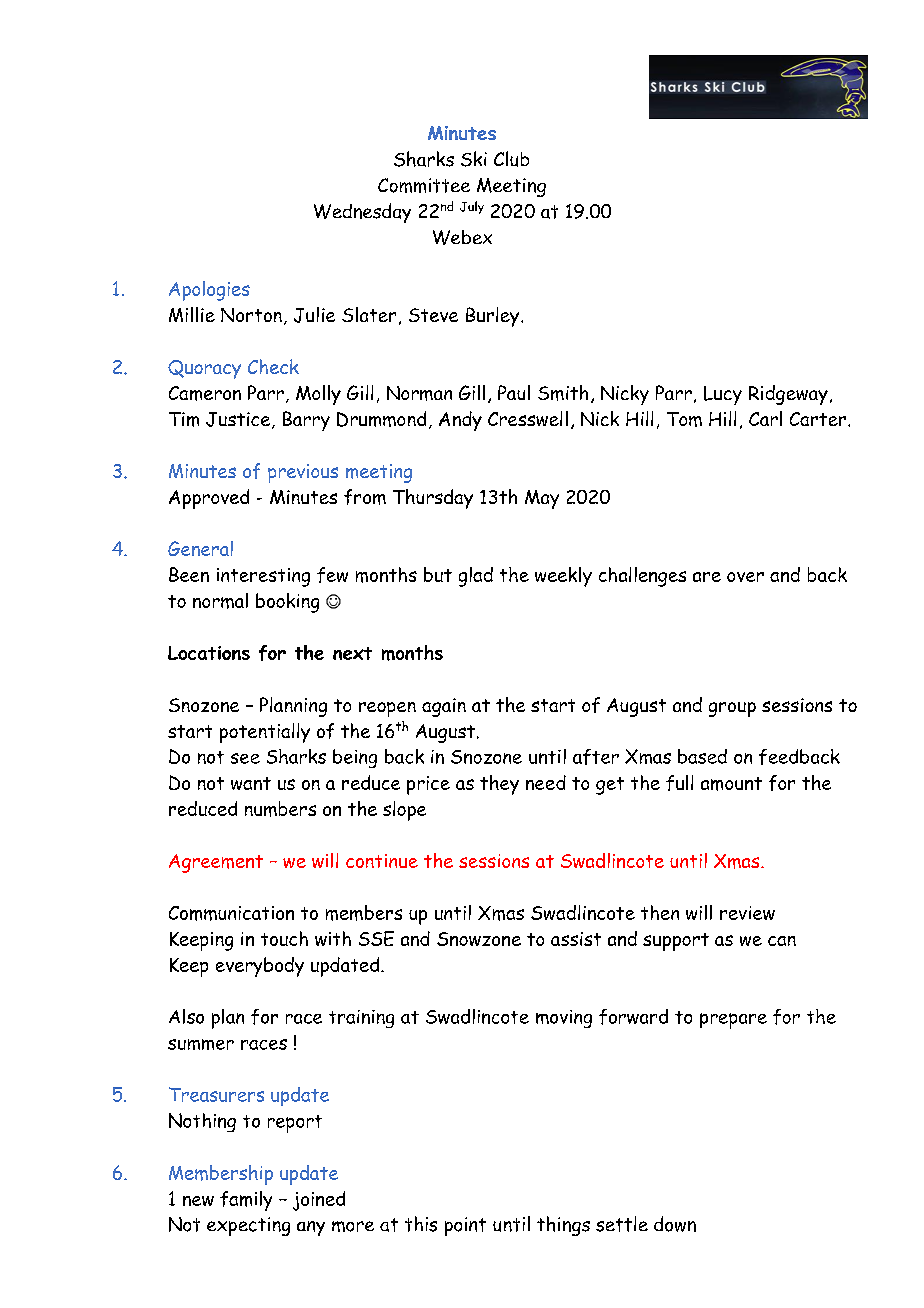  I want to click on review, so click(747, 913).
